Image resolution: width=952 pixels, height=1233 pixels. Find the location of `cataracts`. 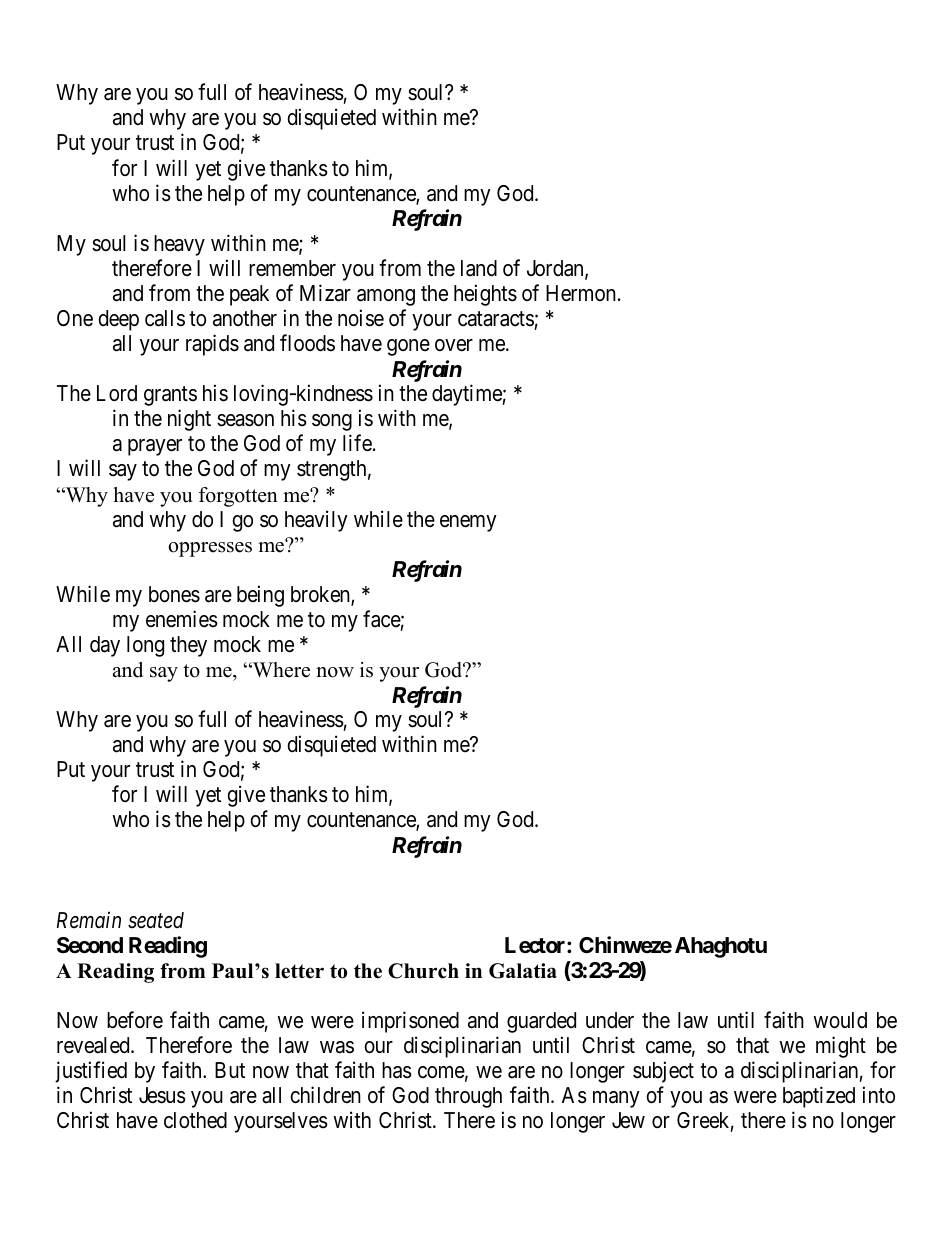

cataracts is located at coordinates (496, 319).
